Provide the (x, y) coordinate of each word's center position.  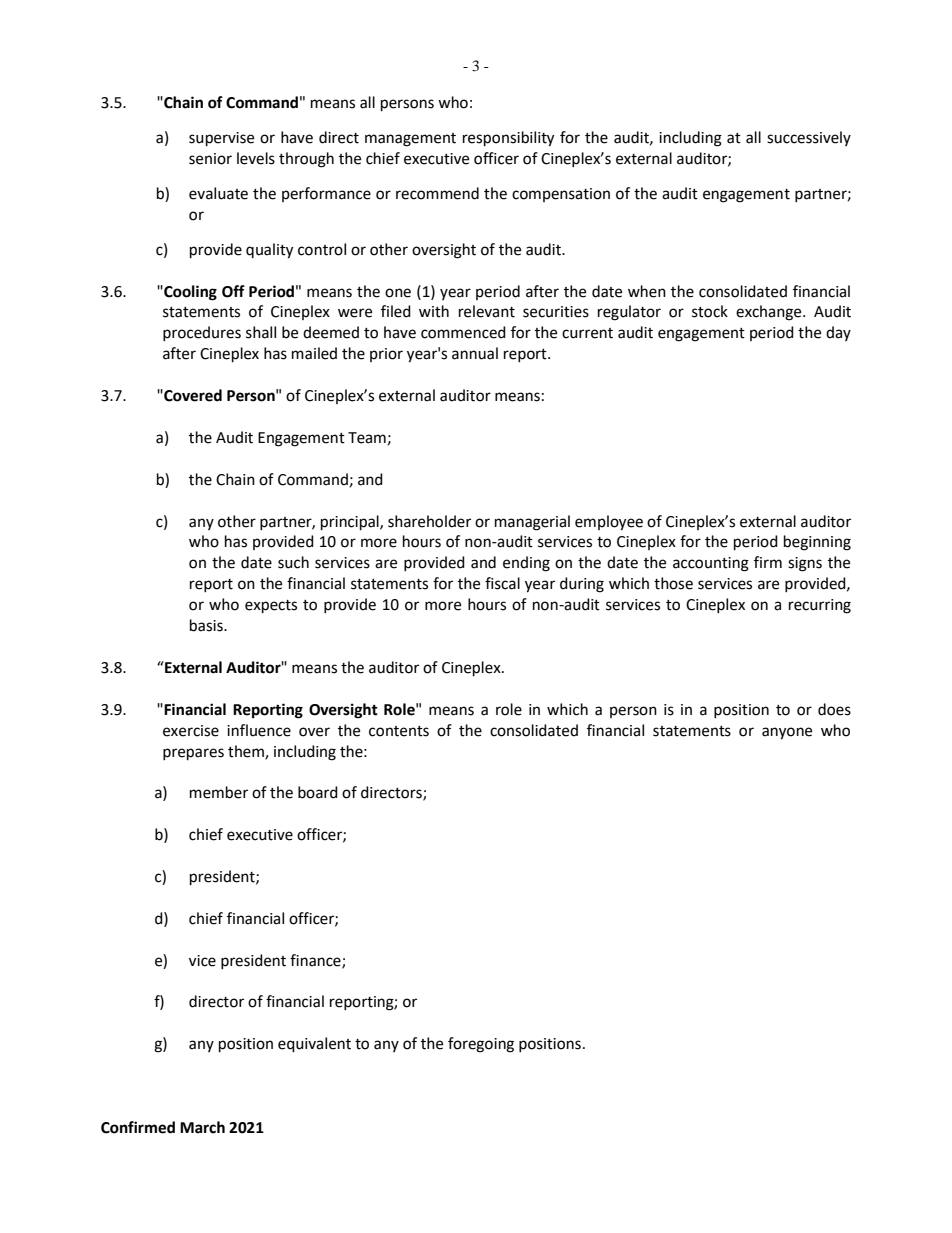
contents (399, 731)
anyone (787, 733)
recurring (820, 606)
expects (271, 607)
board (318, 792)
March (202, 1127)
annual (475, 353)
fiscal (502, 583)
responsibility (508, 139)
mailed (314, 353)
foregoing (481, 1045)
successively (809, 138)
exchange (770, 313)
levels (256, 158)
